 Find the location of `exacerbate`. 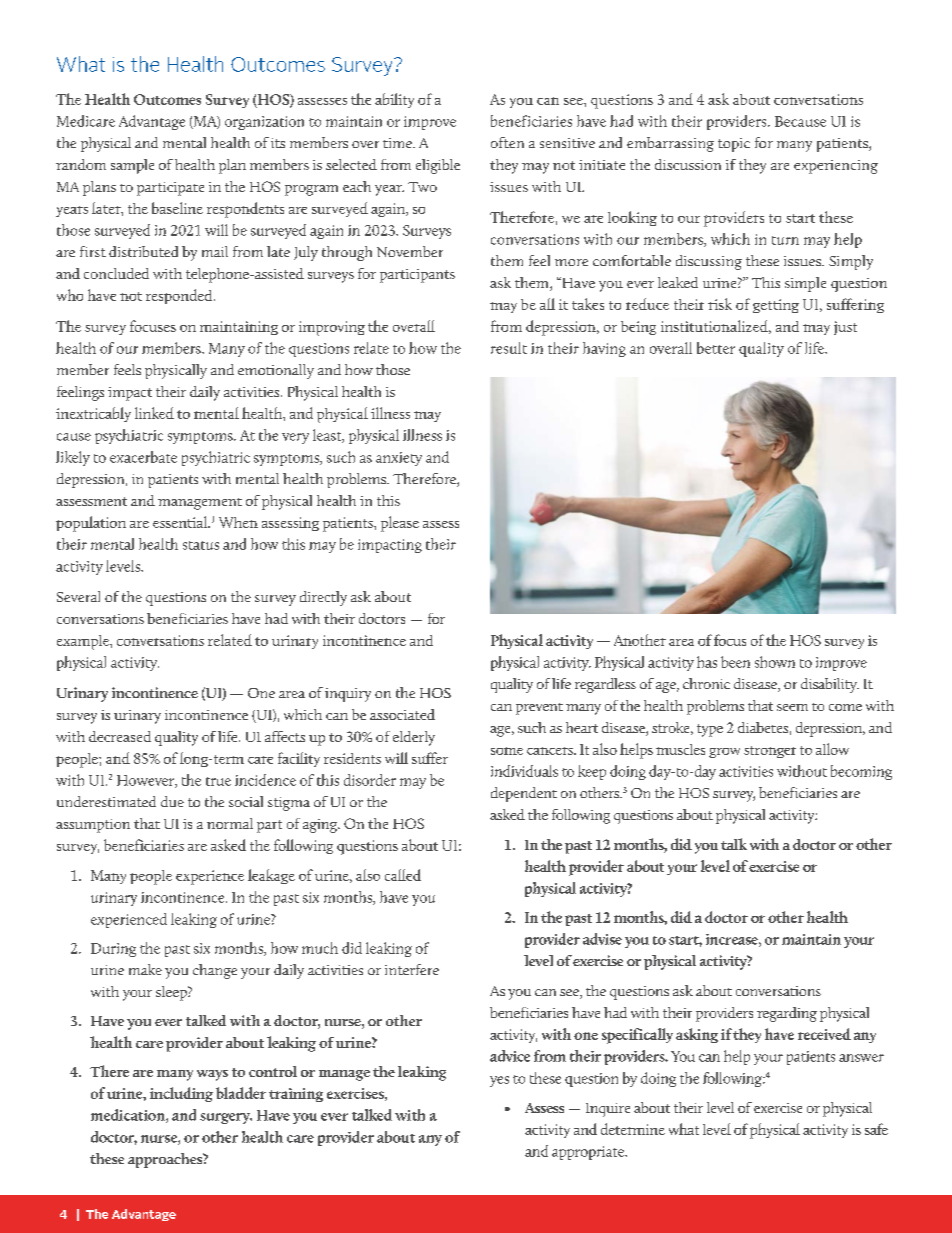

exacerbate is located at coordinates (143, 457).
